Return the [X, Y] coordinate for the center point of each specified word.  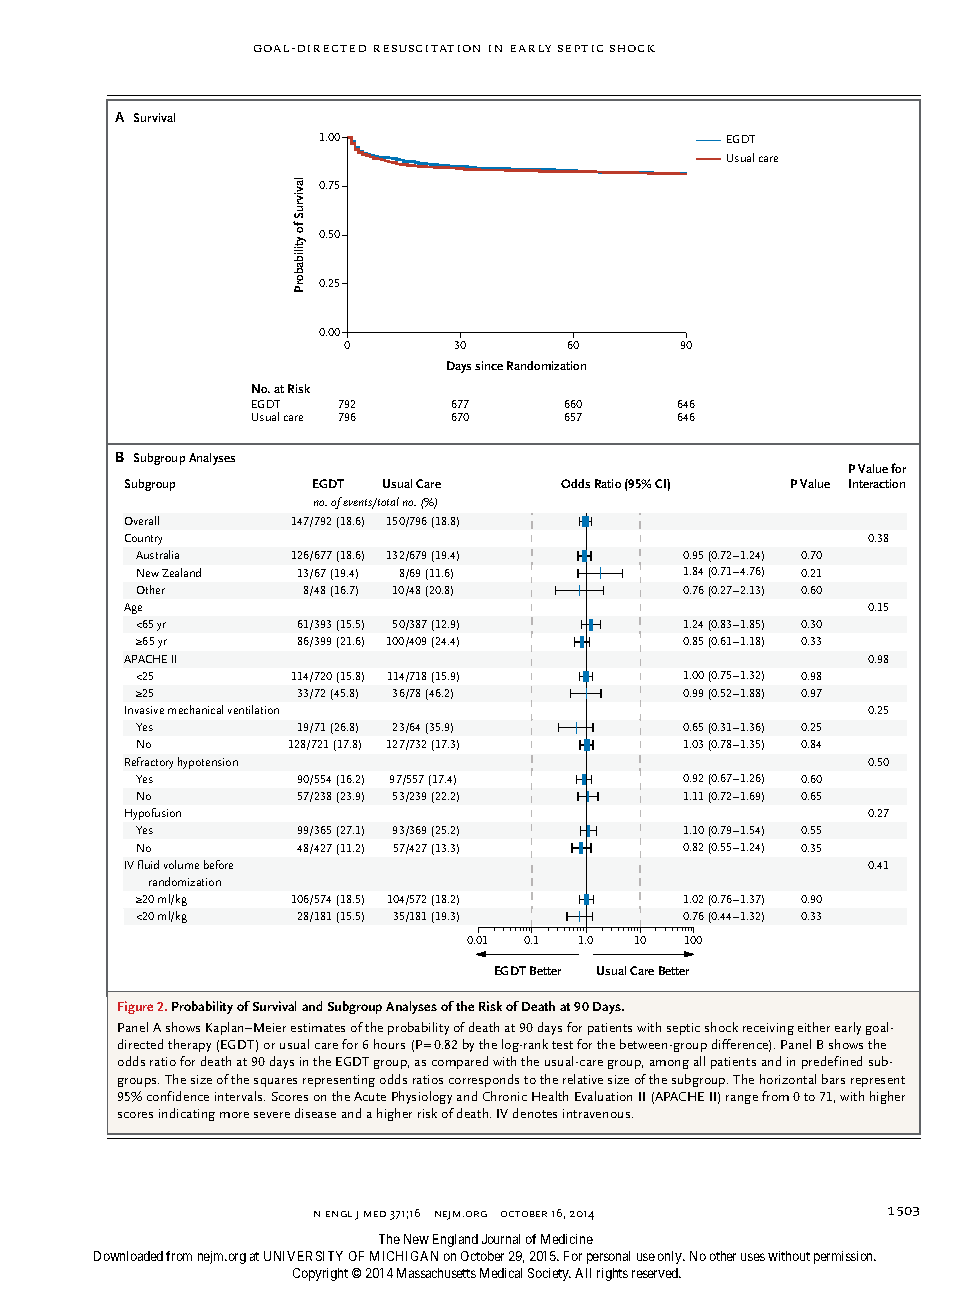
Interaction [877, 483]
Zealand [181, 572]
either [814, 1027]
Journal [501, 1239]
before [218, 864]
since [489, 365]
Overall [142, 520]
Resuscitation [427, 48]
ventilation [253, 709]
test [562, 1045]
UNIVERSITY [303, 1256]
